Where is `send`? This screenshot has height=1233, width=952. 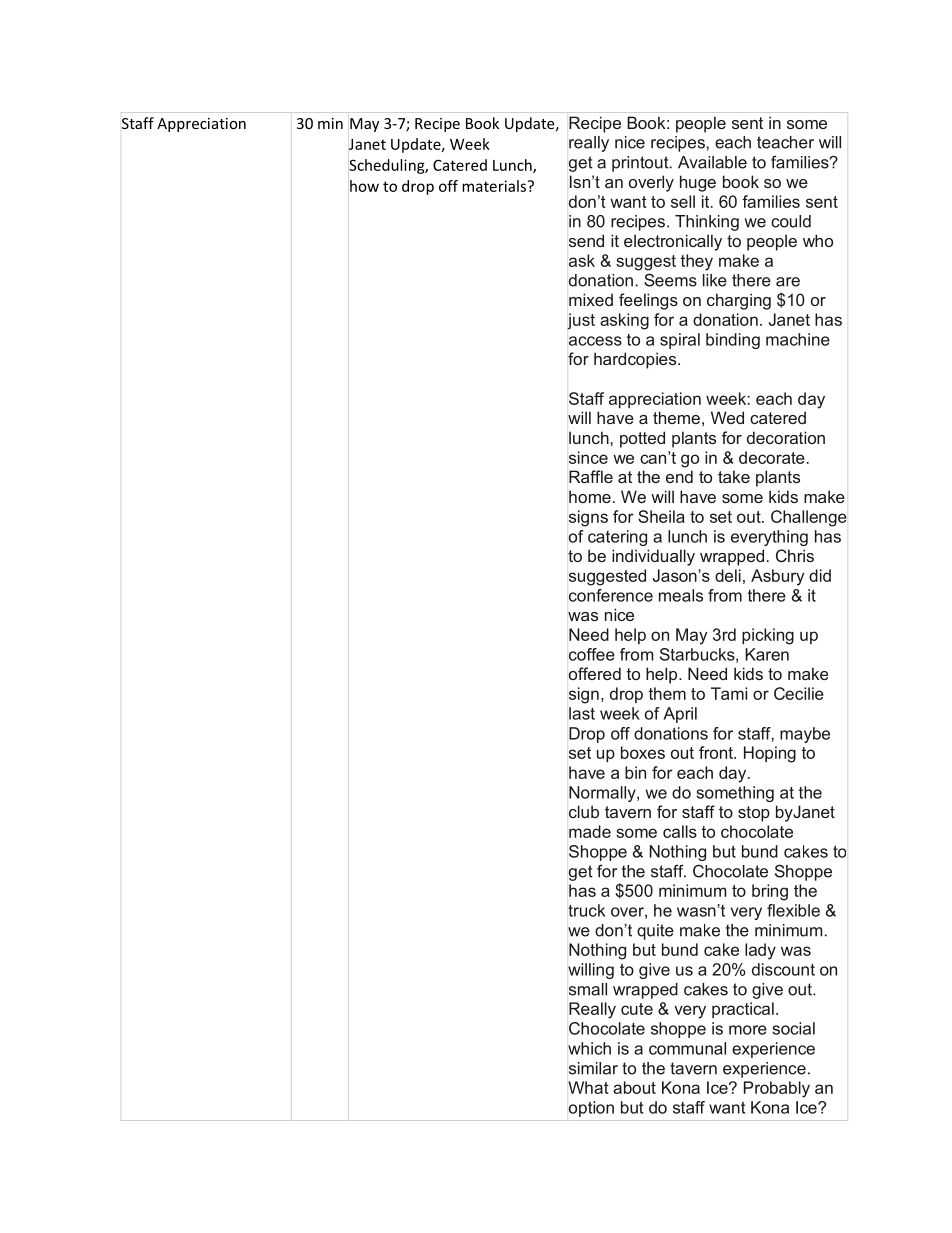 send is located at coordinates (586, 240).
